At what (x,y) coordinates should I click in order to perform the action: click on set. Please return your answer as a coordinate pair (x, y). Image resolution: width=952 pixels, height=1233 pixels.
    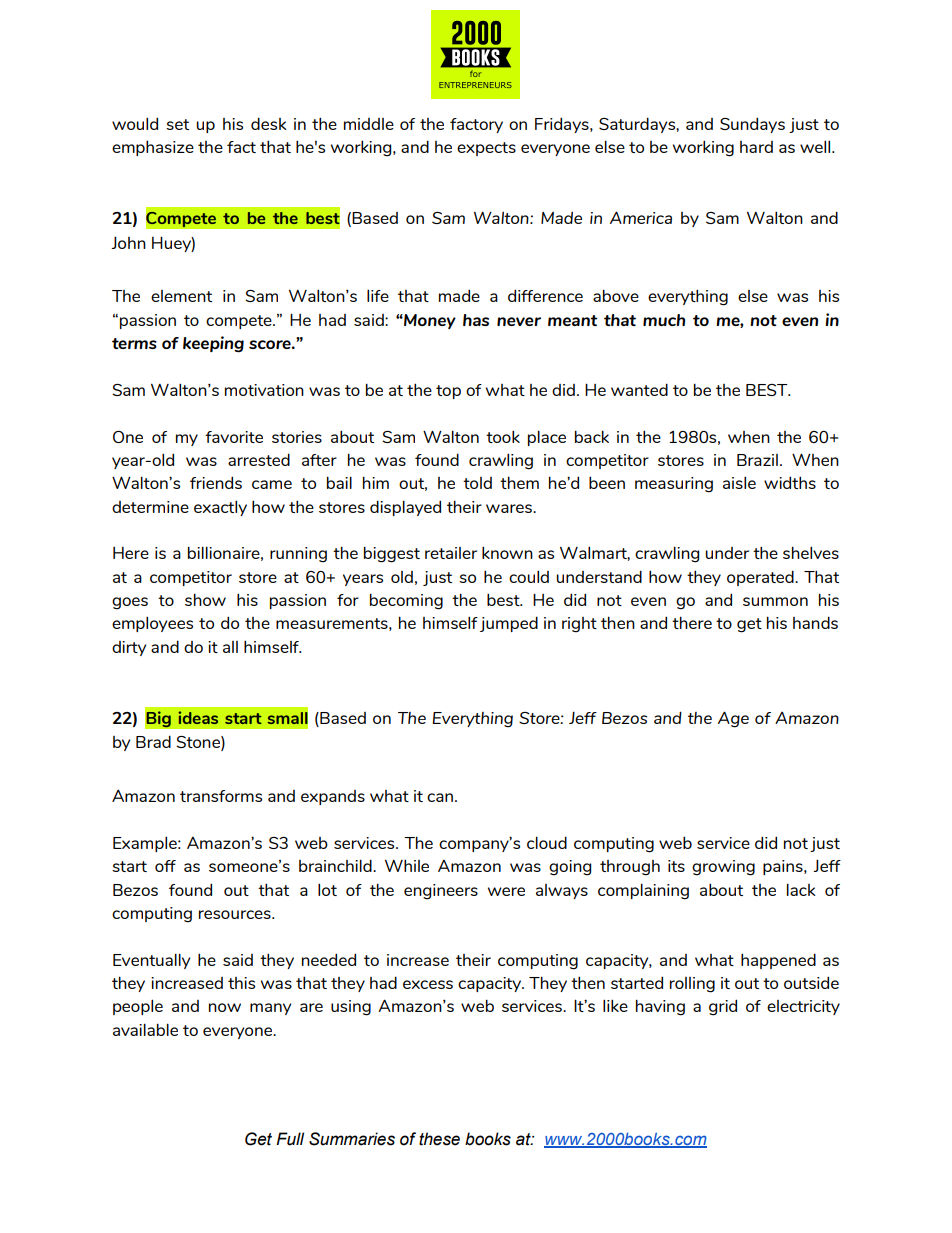
    Looking at the image, I should click on (177, 124).
